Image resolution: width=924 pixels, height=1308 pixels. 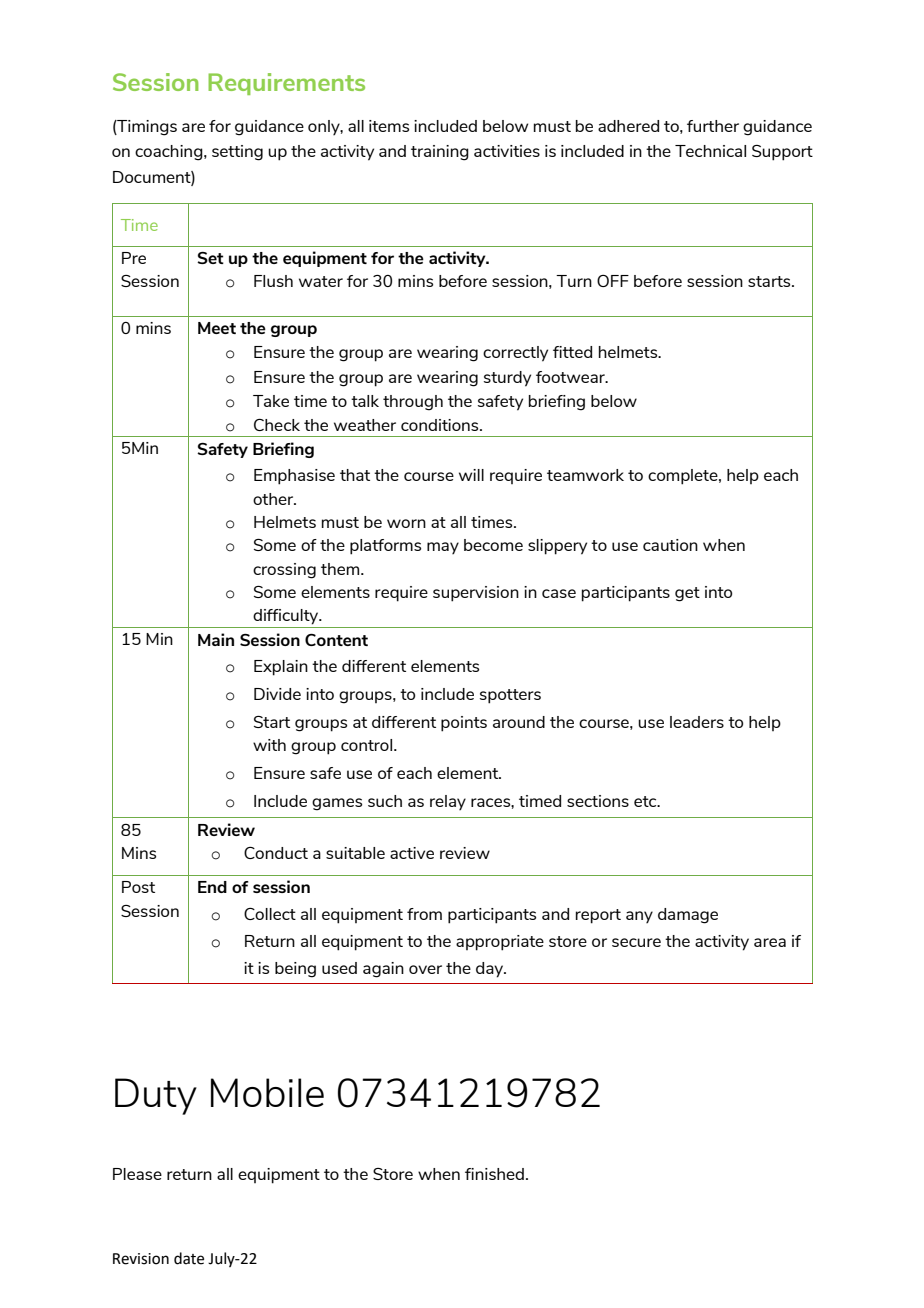 What do you see at coordinates (274, 499) in the page?
I see `other` at bounding box center [274, 499].
